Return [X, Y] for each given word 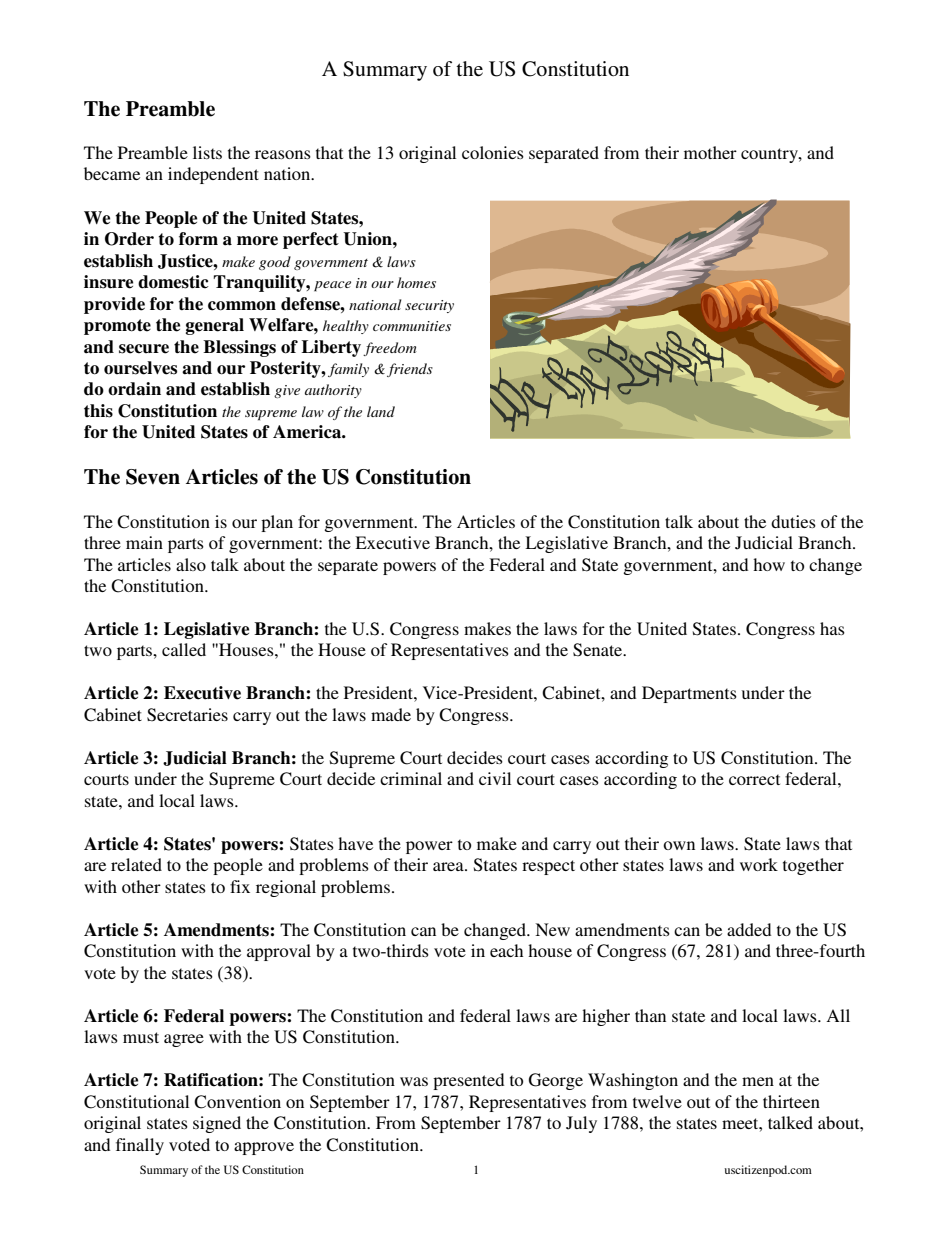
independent [213, 175]
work [759, 864]
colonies [493, 152]
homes [416, 282]
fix [240, 886]
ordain [134, 389]
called [184, 649]
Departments [689, 694]
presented [468, 1081]
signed [217, 1124]
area [449, 866]
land [381, 411]
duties [793, 521]
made [391, 714]
